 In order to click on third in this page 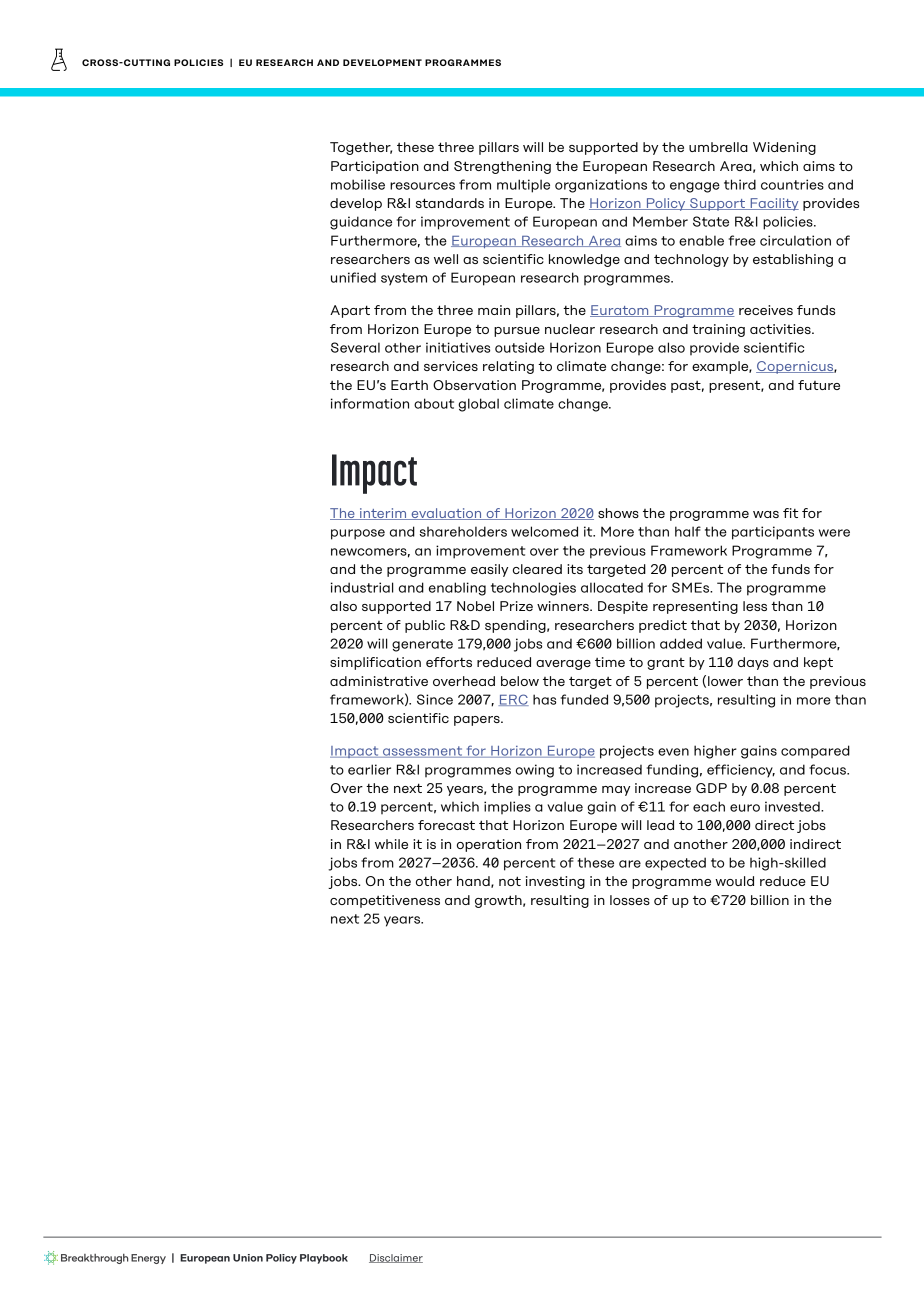, I will do `click(740, 184)`.
